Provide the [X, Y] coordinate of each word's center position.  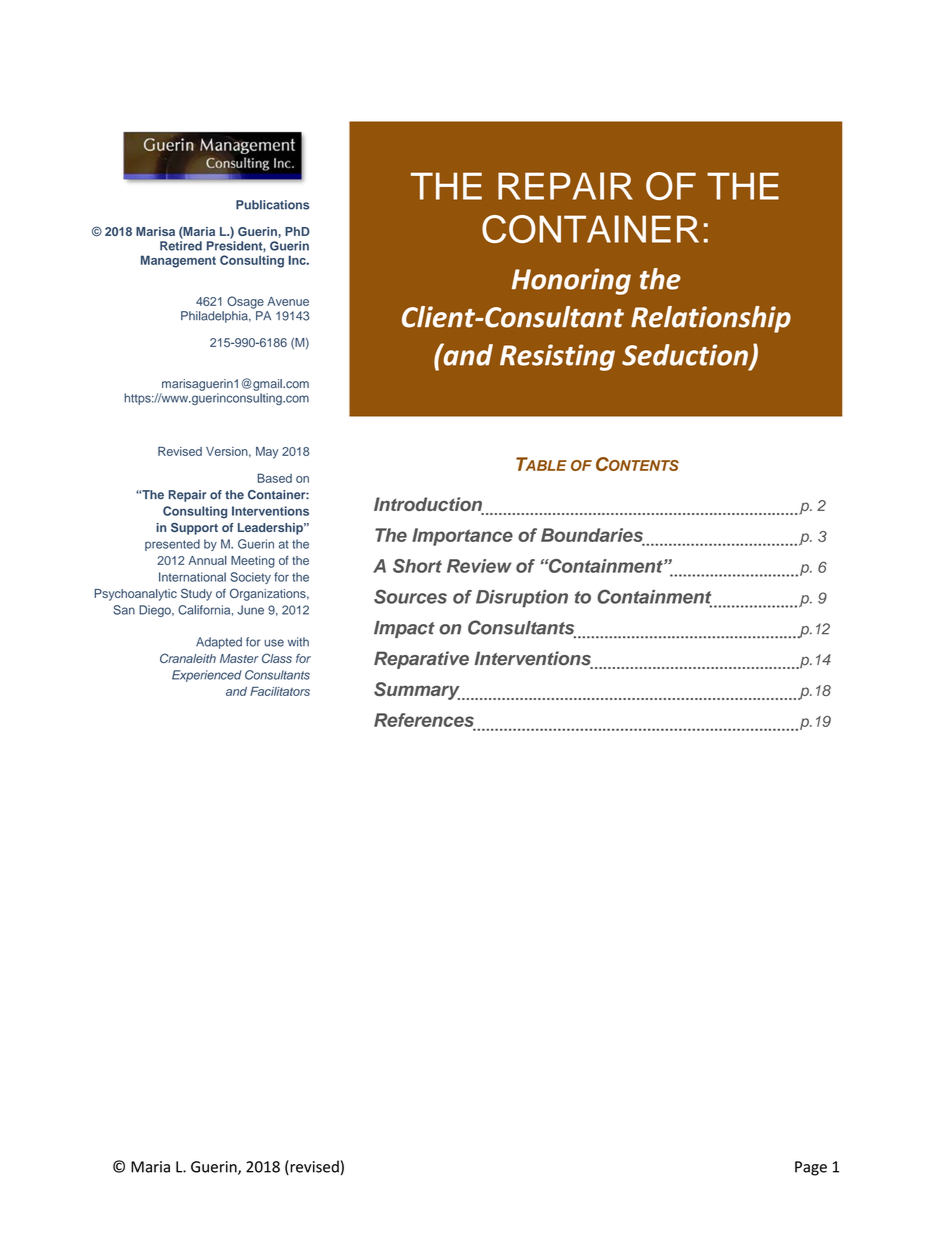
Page [811, 1168]
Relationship [711, 319]
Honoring [571, 281]
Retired [181, 246]
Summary [417, 691]
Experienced [207, 676]
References [424, 720]
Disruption [522, 599]
